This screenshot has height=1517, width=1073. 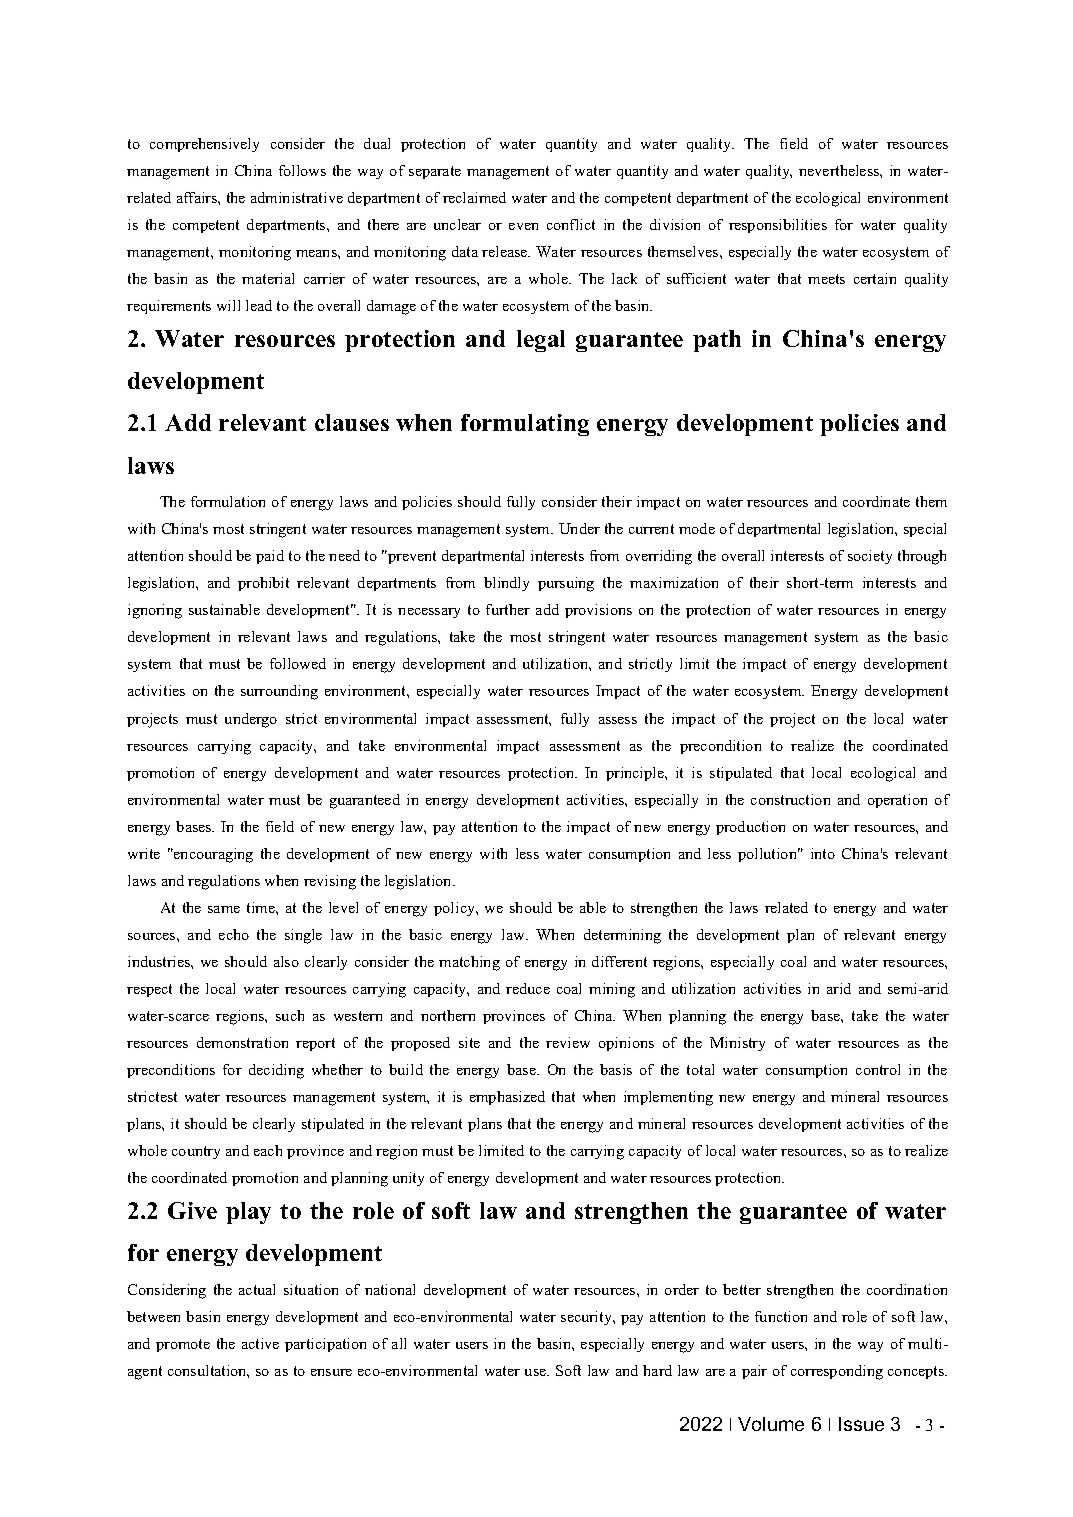 I want to click on blindly, so click(x=506, y=584).
